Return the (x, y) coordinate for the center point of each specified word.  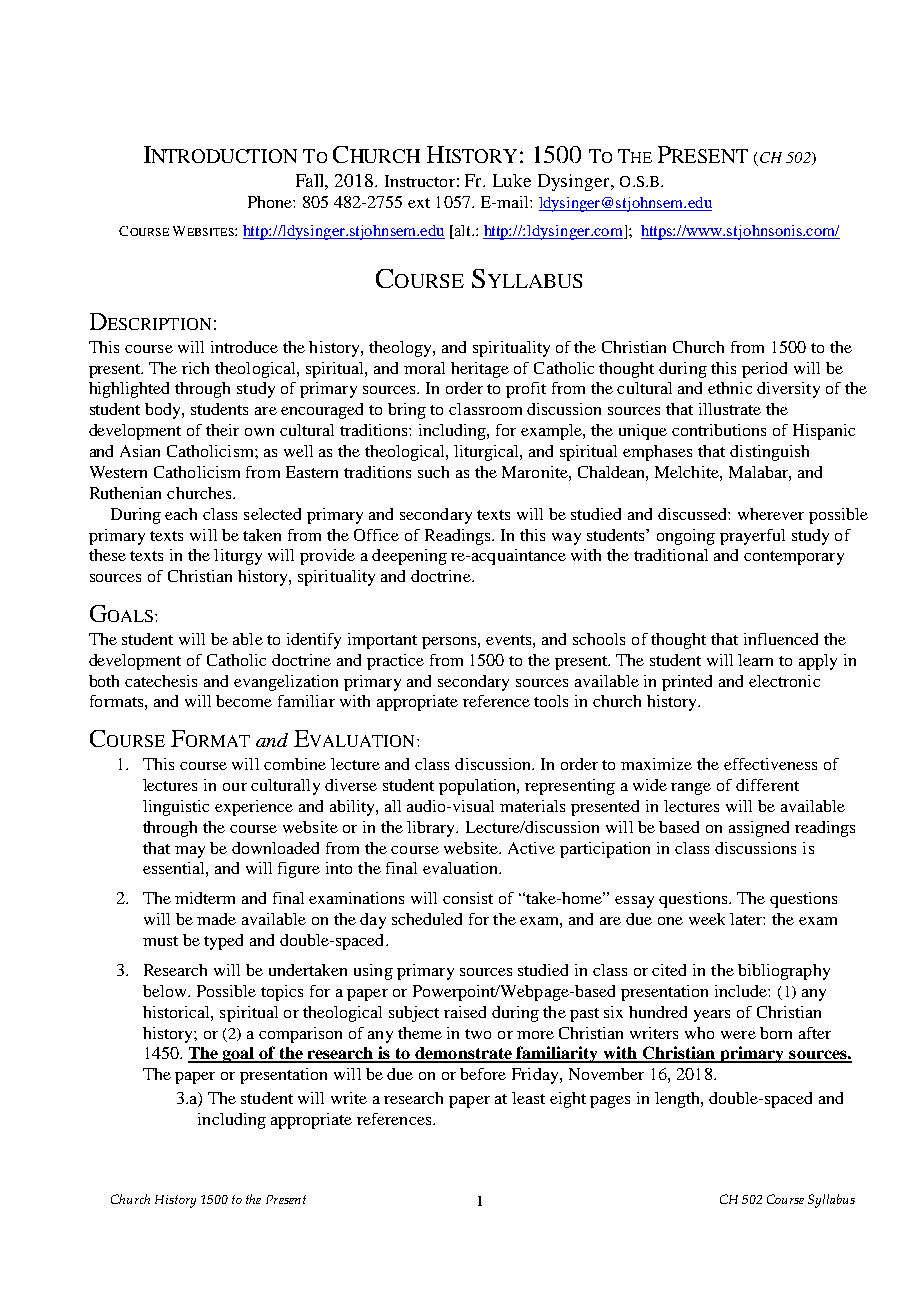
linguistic (176, 808)
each (181, 514)
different (767, 785)
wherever (771, 514)
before (483, 1074)
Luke (512, 180)
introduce (244, 347)
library (432, 829)
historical (177, 1012)
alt (462, 232)
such (433, 472)
